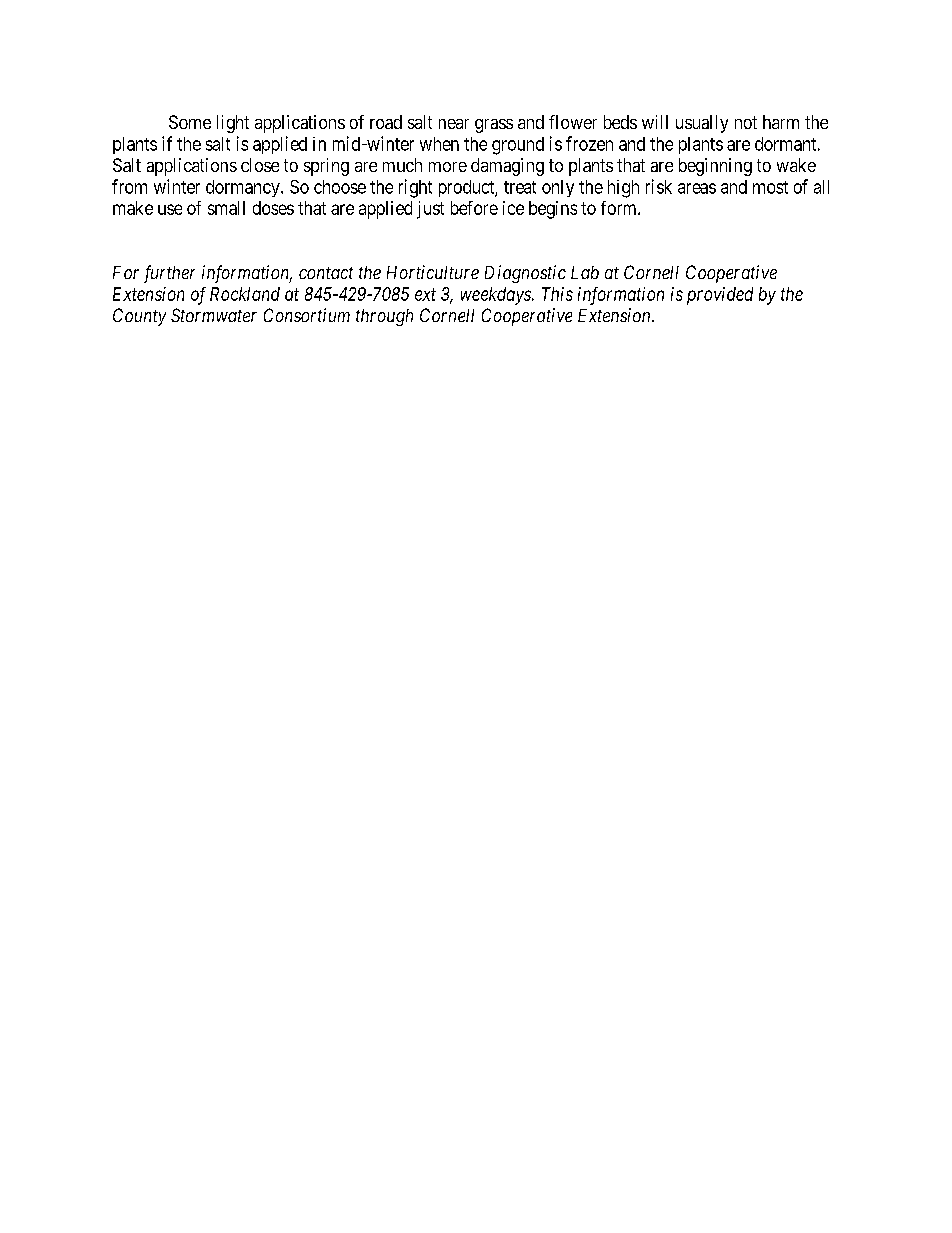  I want to click on usually, so click(702, 124).
